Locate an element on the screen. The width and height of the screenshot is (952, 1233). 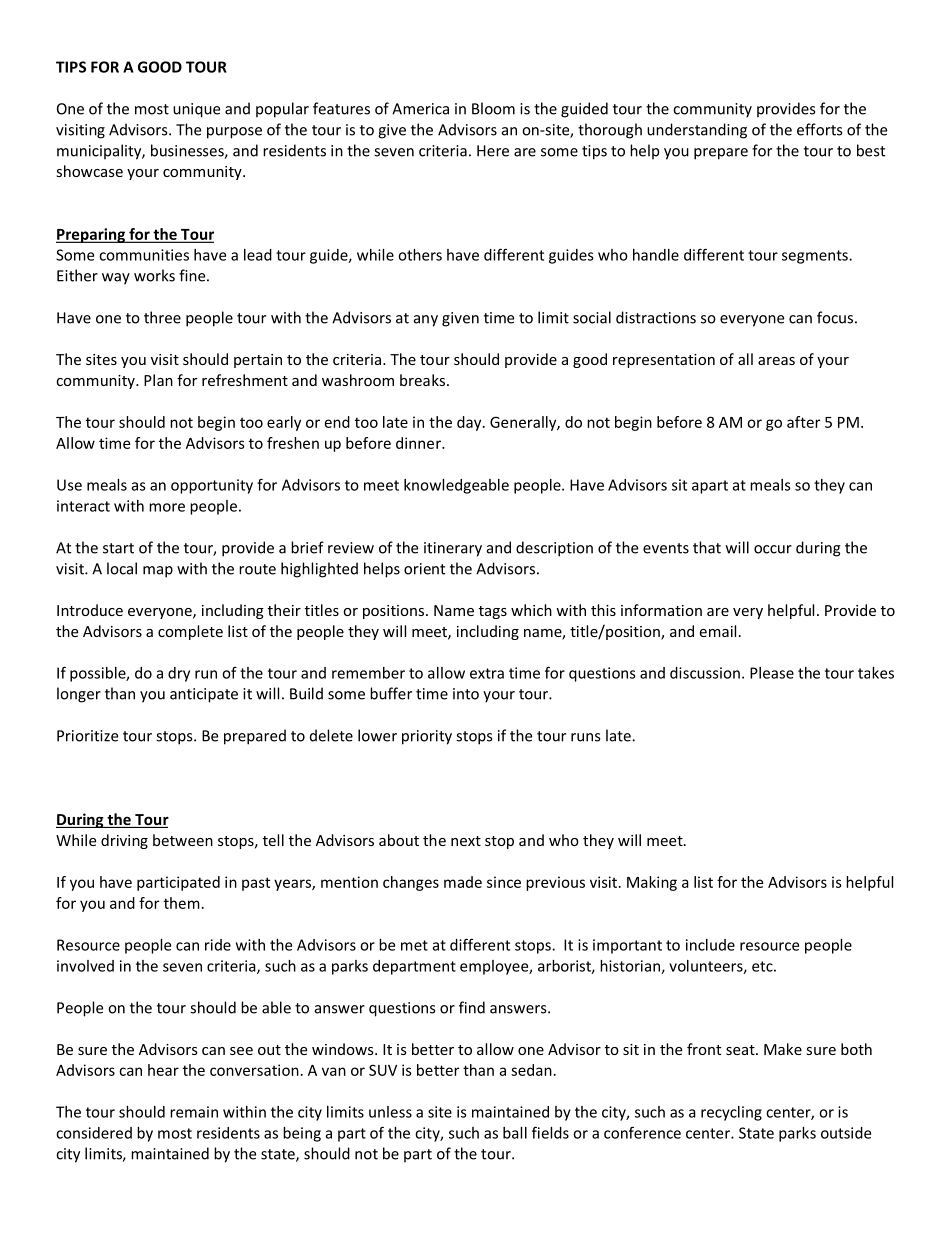
tags is located at coordinates (493, 612).
